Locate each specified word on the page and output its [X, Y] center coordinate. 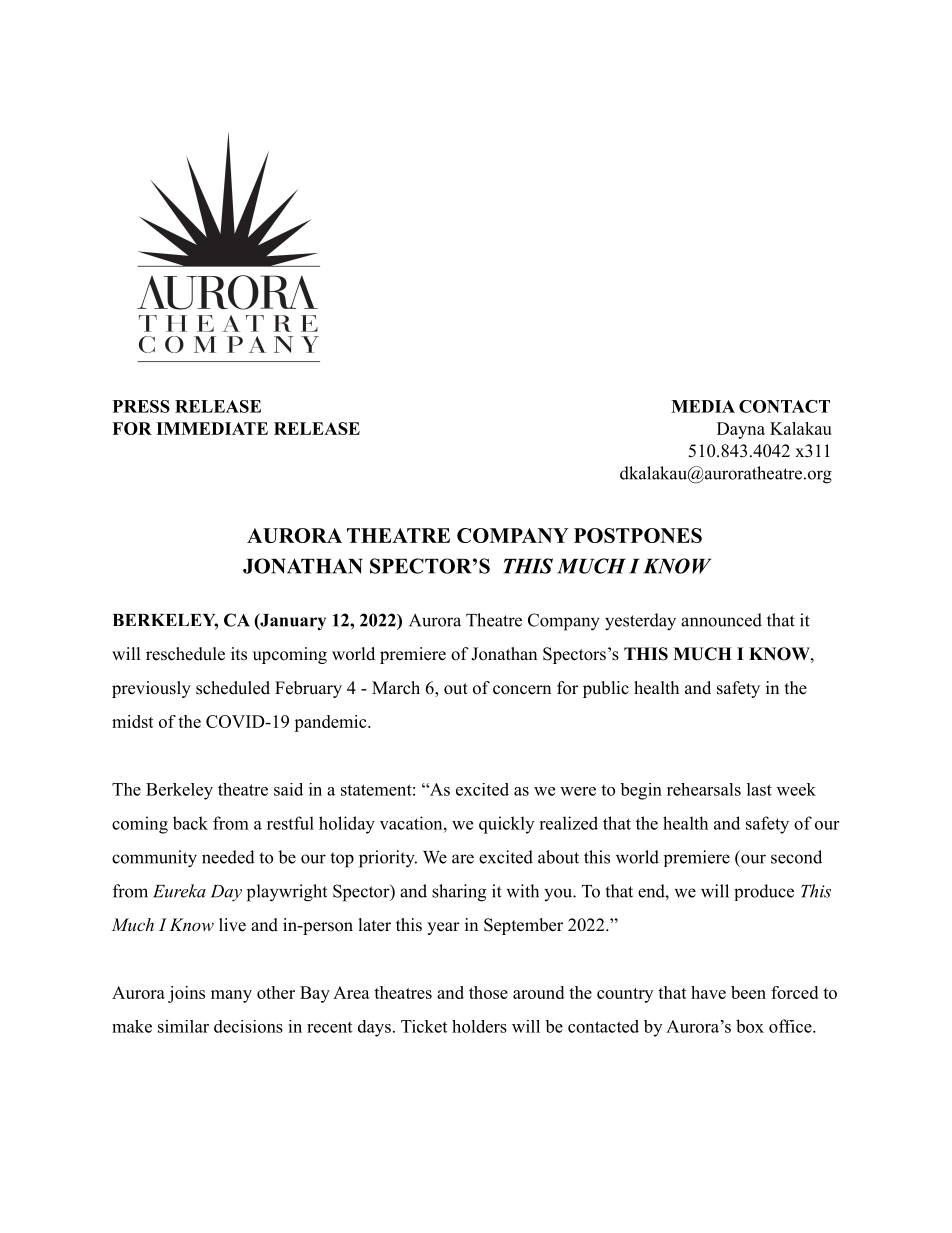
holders [479, 1026]
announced [721, 620]
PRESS [141, 406]
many [231, 996]
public [606, 689]
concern [522, 690]
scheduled [233, 688]
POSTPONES [638, 535]
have [708, 992]
